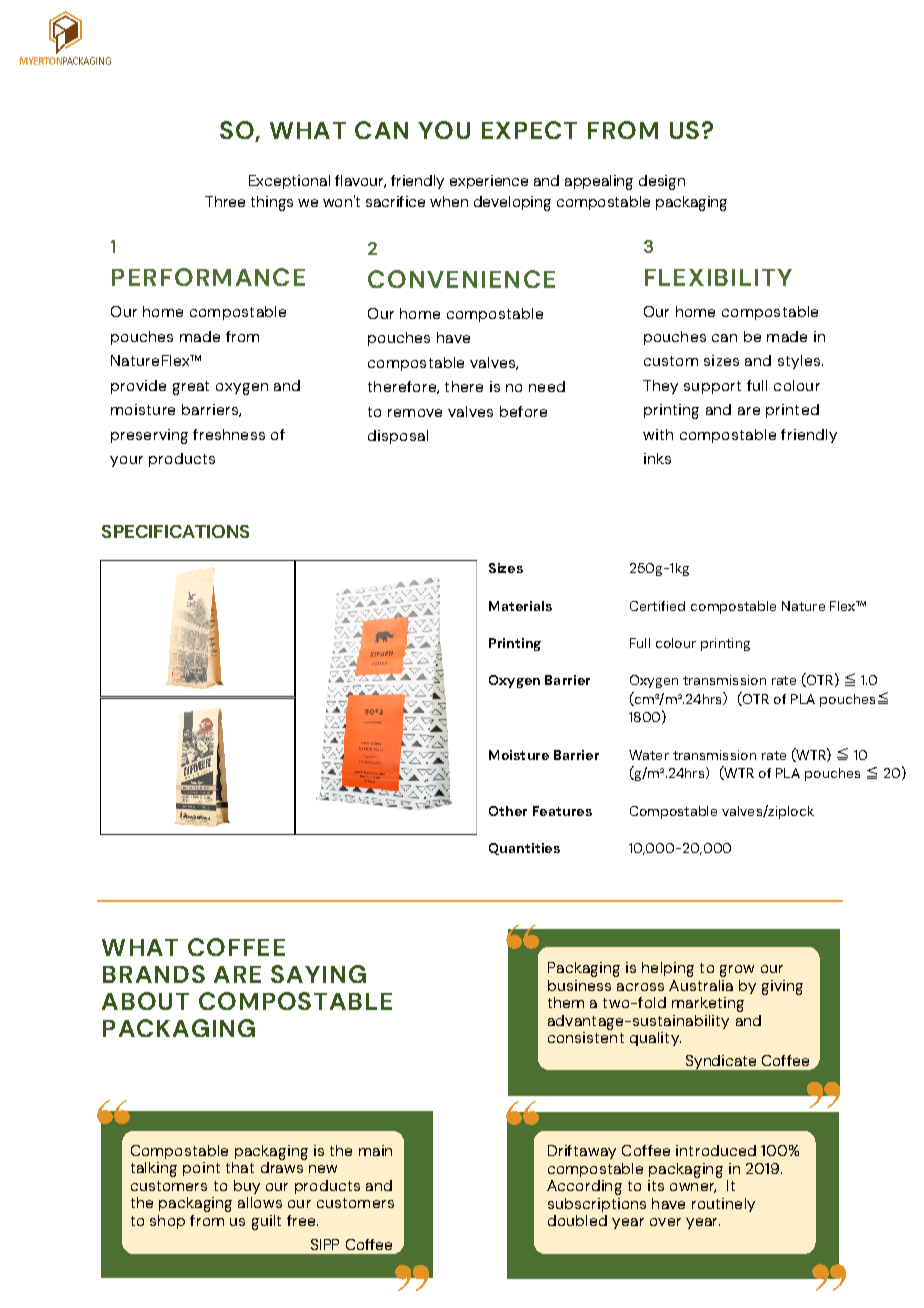 The width and height of the document is (924, 1308). I want to click on Quantities, so click(524, 849).
